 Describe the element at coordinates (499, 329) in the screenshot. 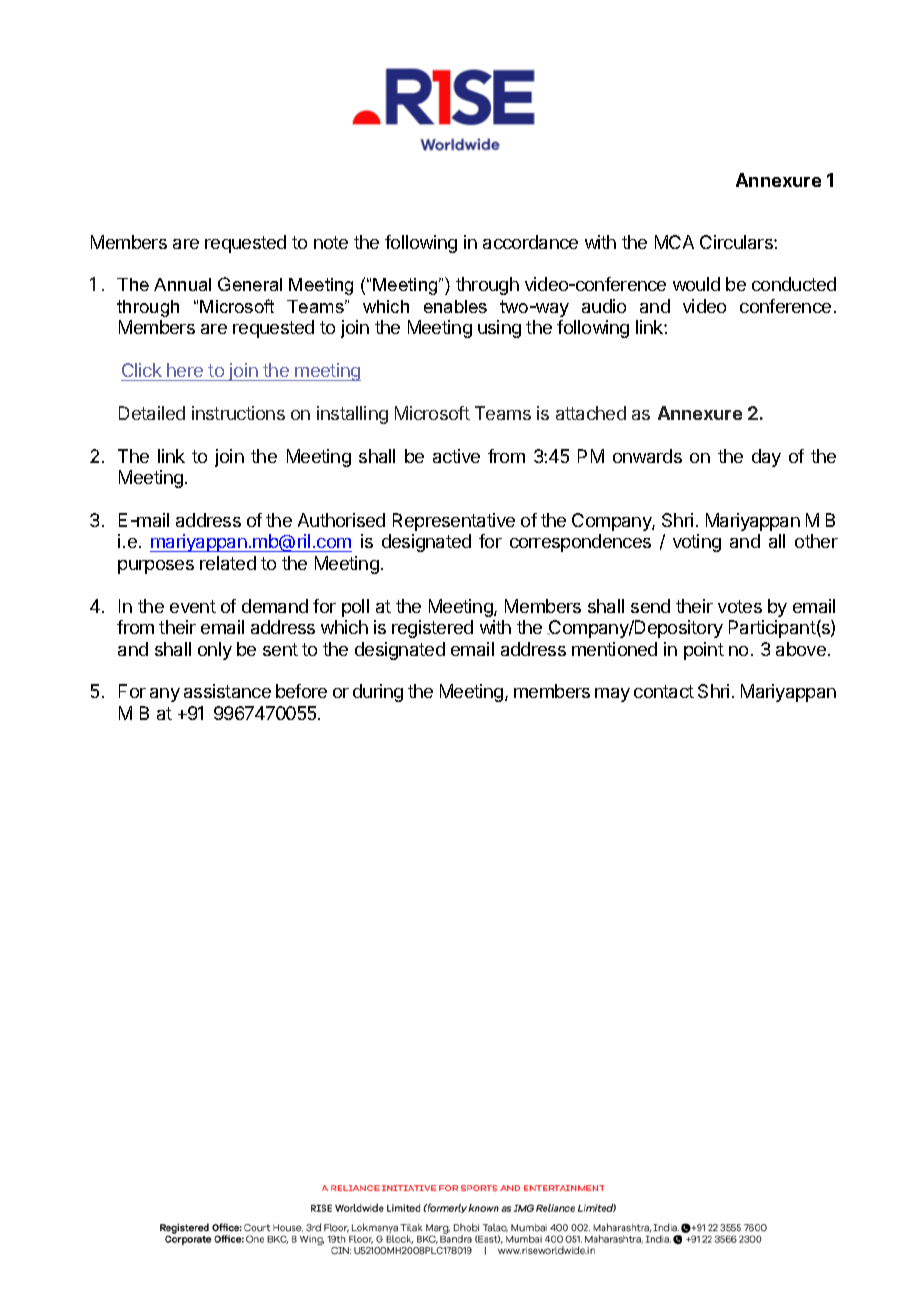

I see `using` at that location.
